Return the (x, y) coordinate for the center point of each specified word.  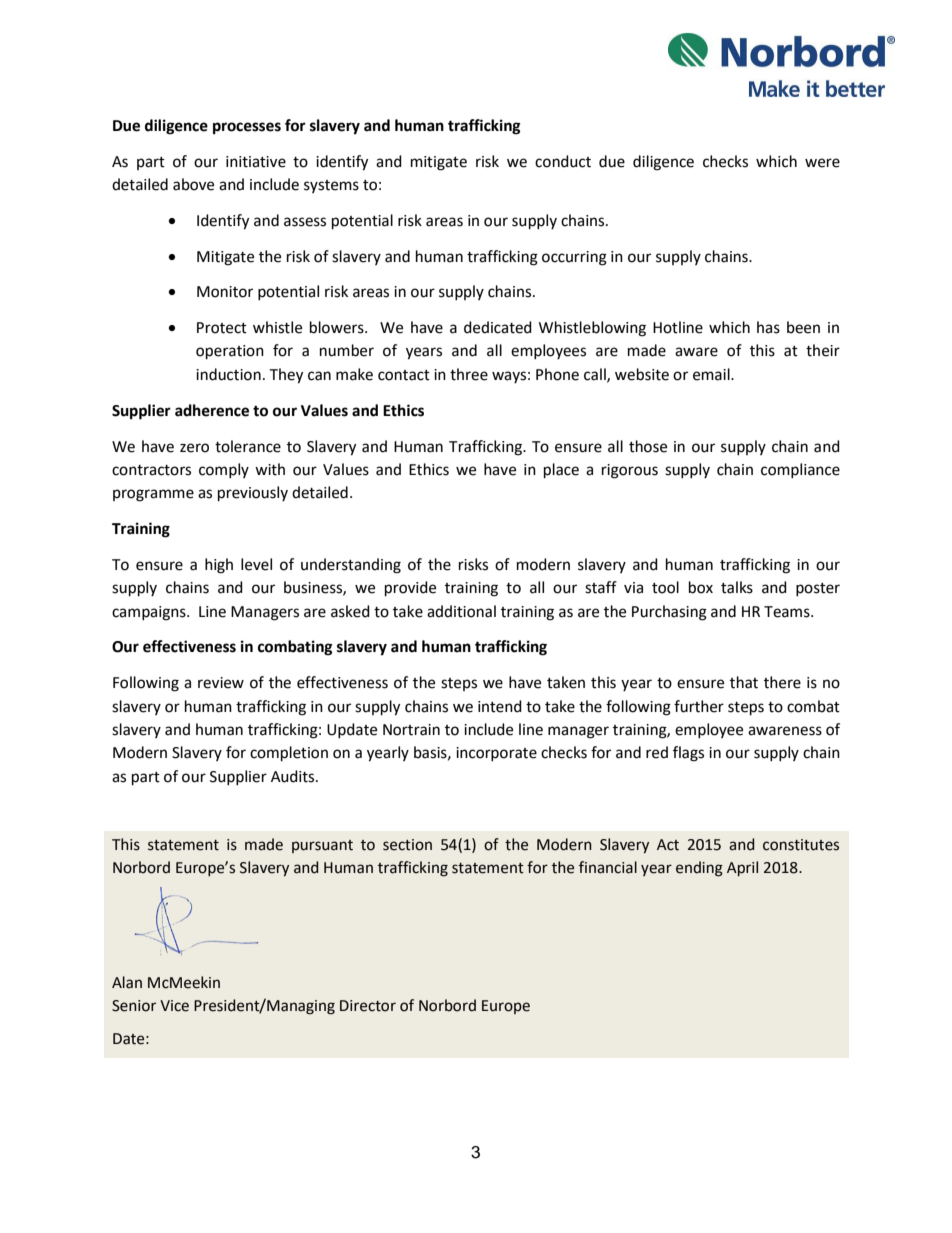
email (712, 374)
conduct (563, 161)
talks (737, 587)
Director (368, 1006)
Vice (174, 1006)
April (742, 868)
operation (230, 352)
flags (688, 754)
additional (461, 611)
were (822, 163)
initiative (256, 162)
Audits (294, 776)
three (469, 374)
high (219, 566)
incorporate (496, 754)
